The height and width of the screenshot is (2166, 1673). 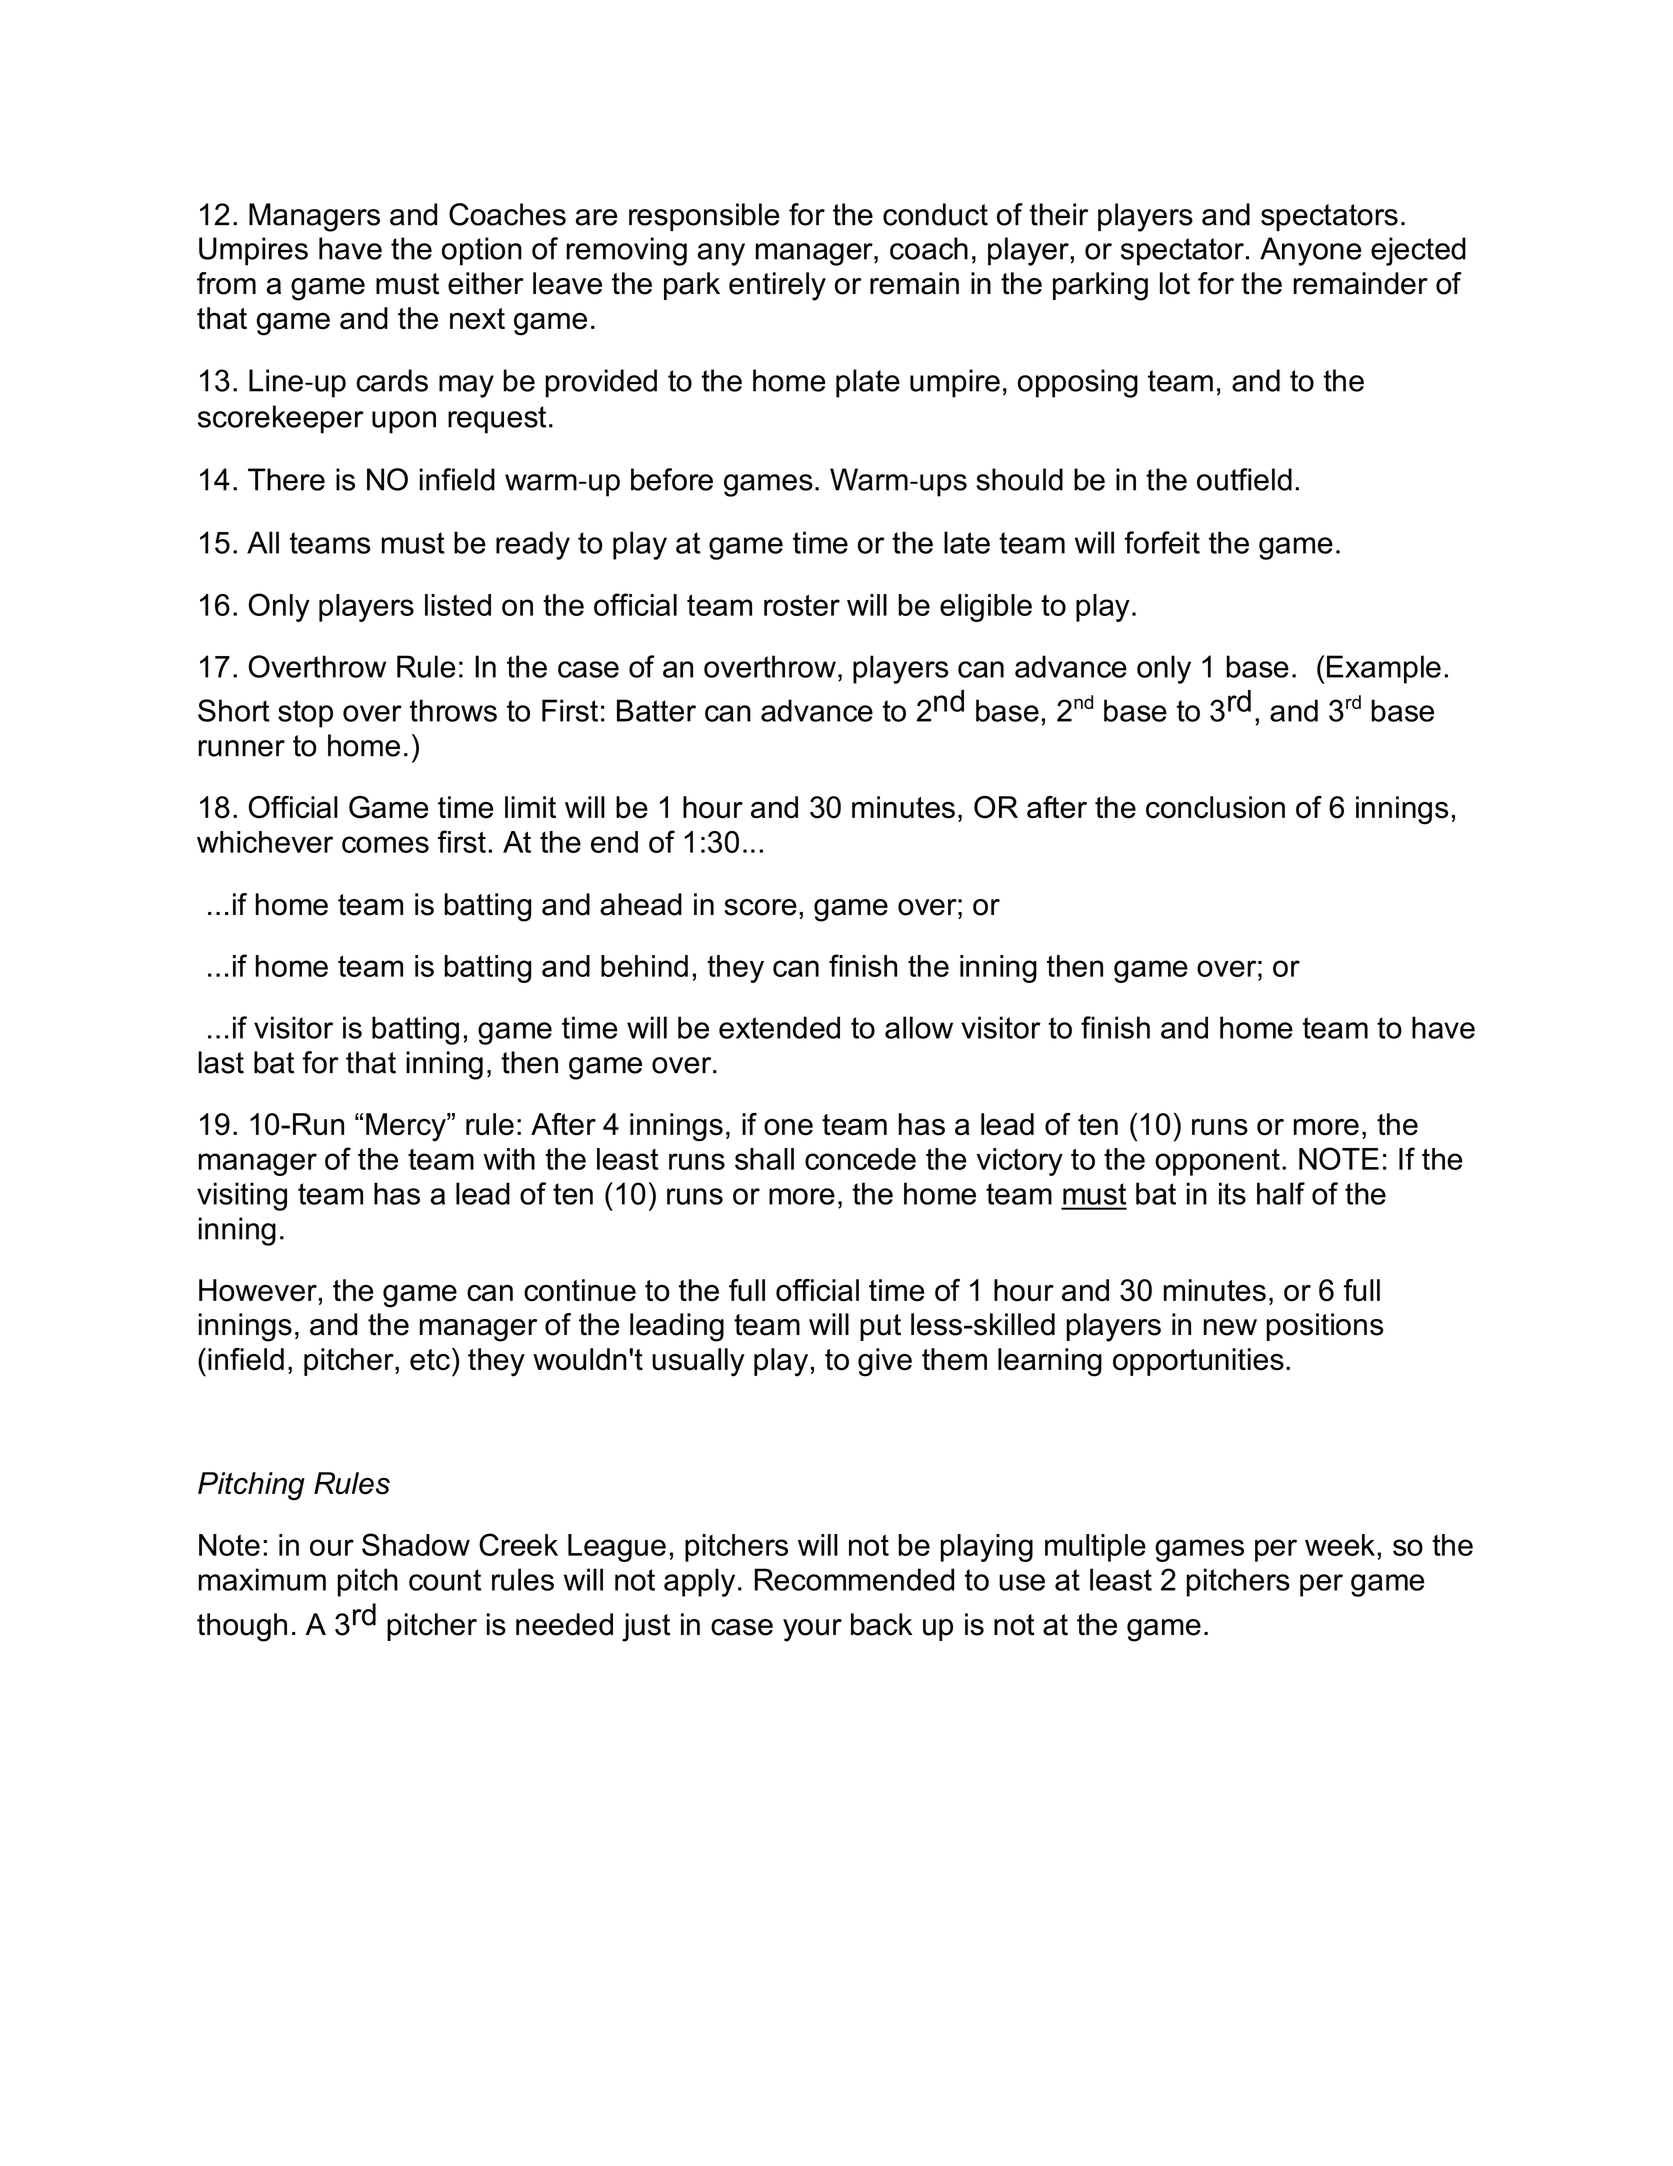 What do you see at coordinates (777, 286) in the screenshot?
I see `entirely` at bounding box center [777, 286].
